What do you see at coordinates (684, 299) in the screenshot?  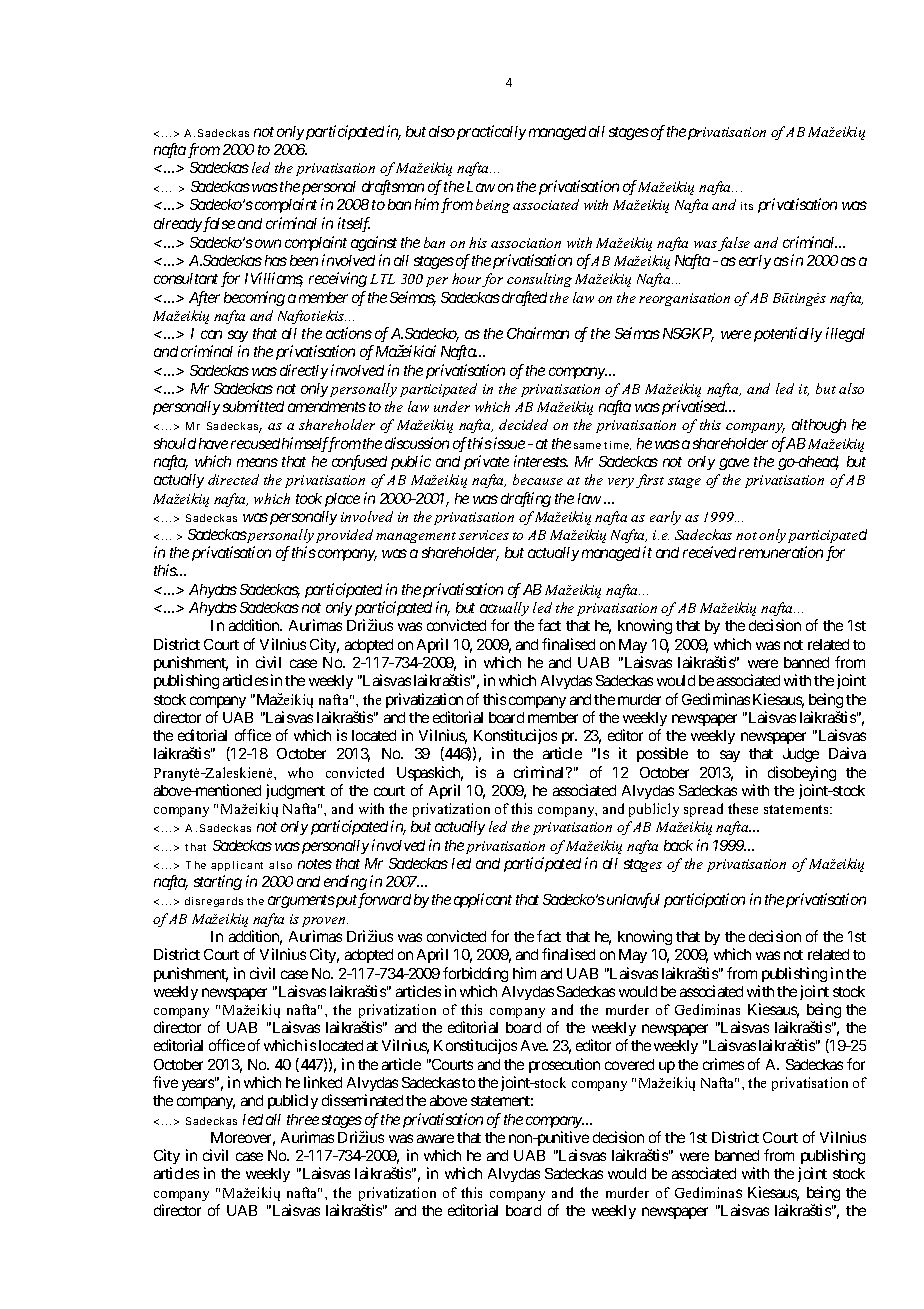 I see `reorganisation` at bounding box center [684, 299].
